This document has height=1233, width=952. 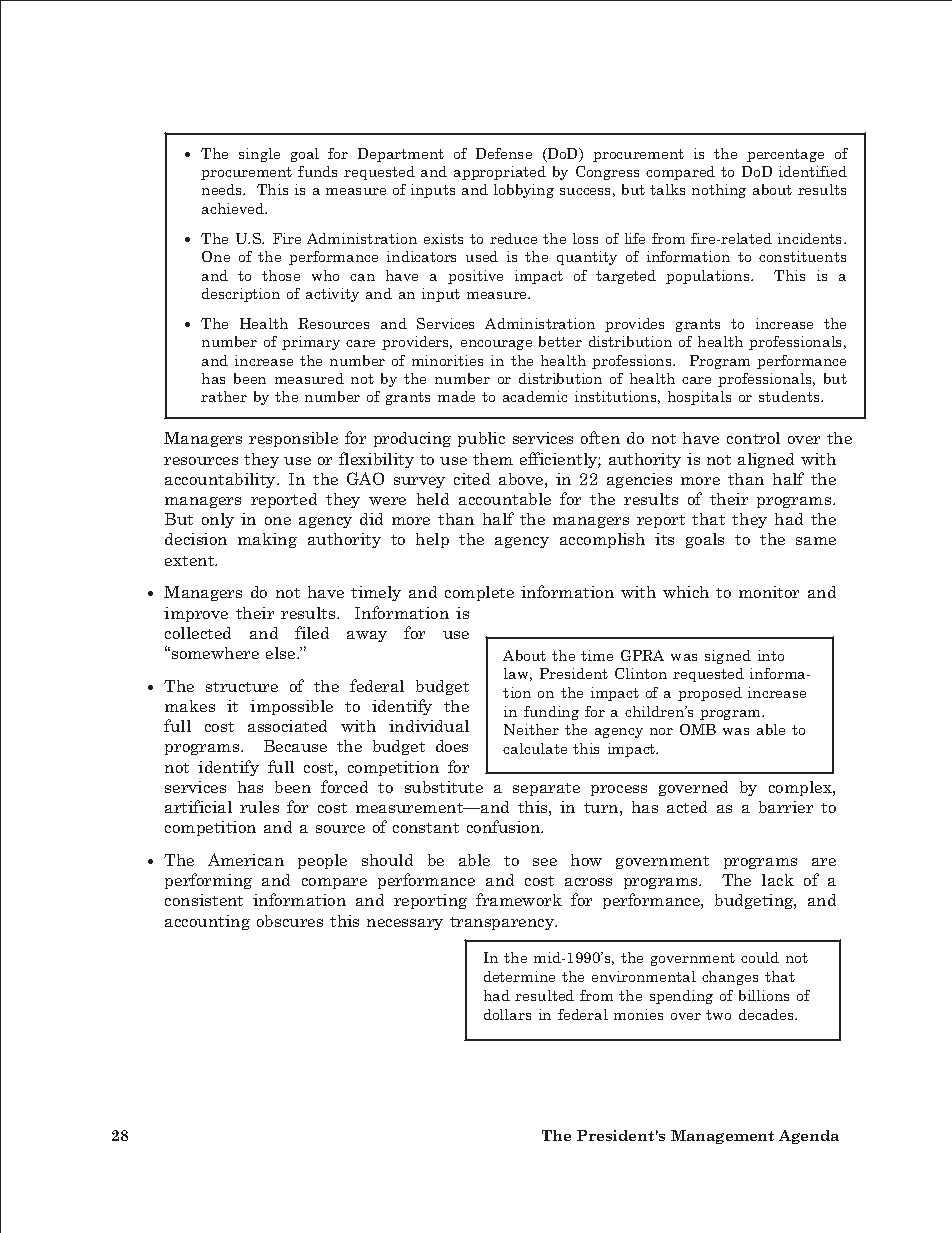 I want to click on else, so click(x=282, y=653).
